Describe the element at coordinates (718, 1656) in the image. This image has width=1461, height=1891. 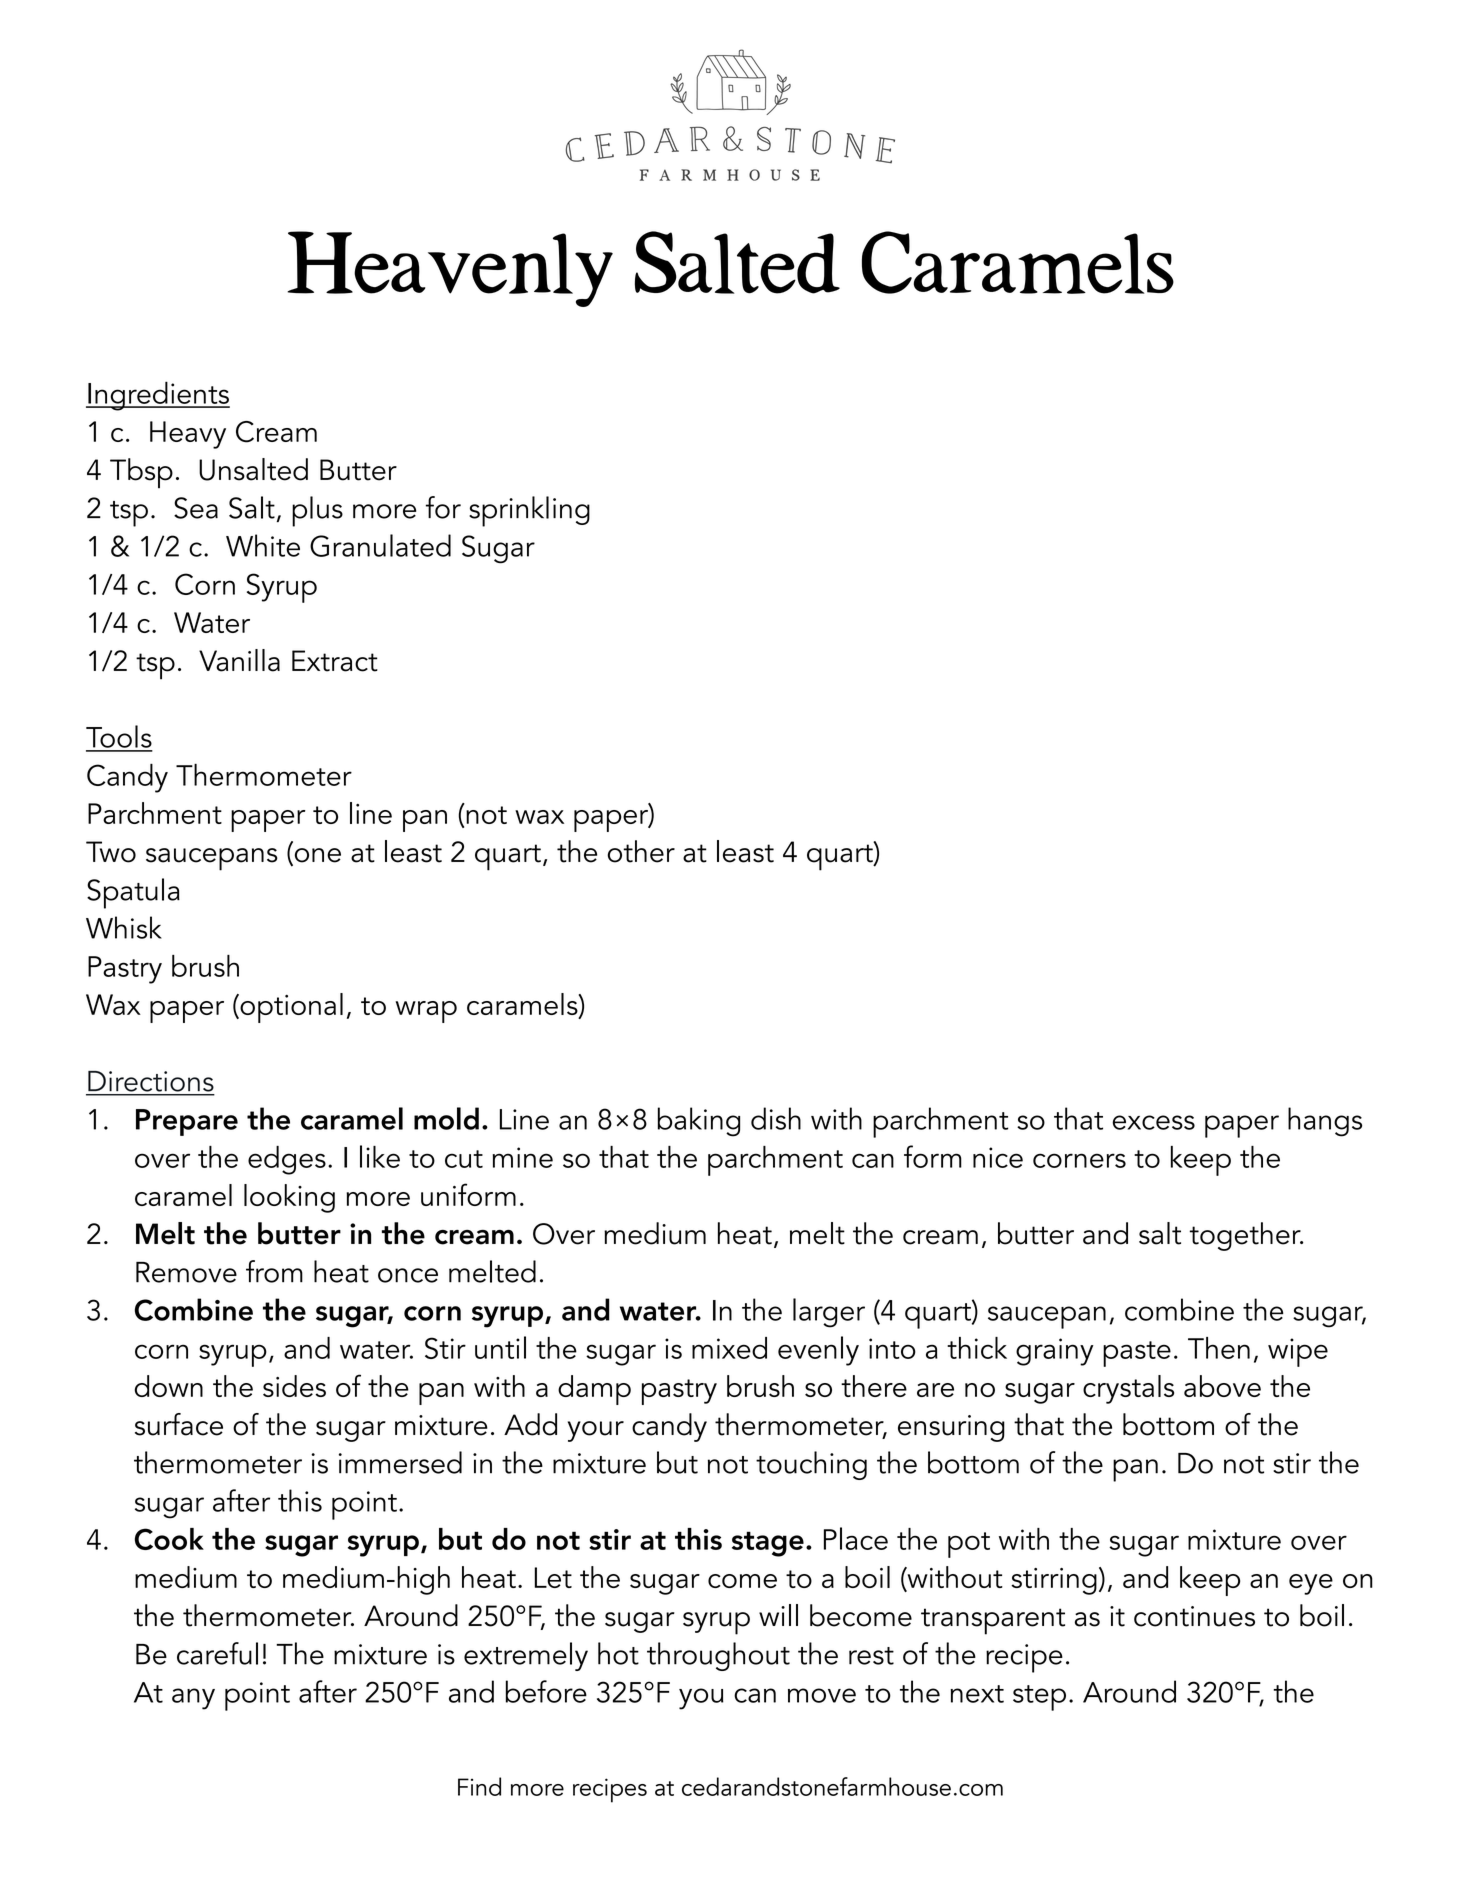
I see `throughout` at that location.
